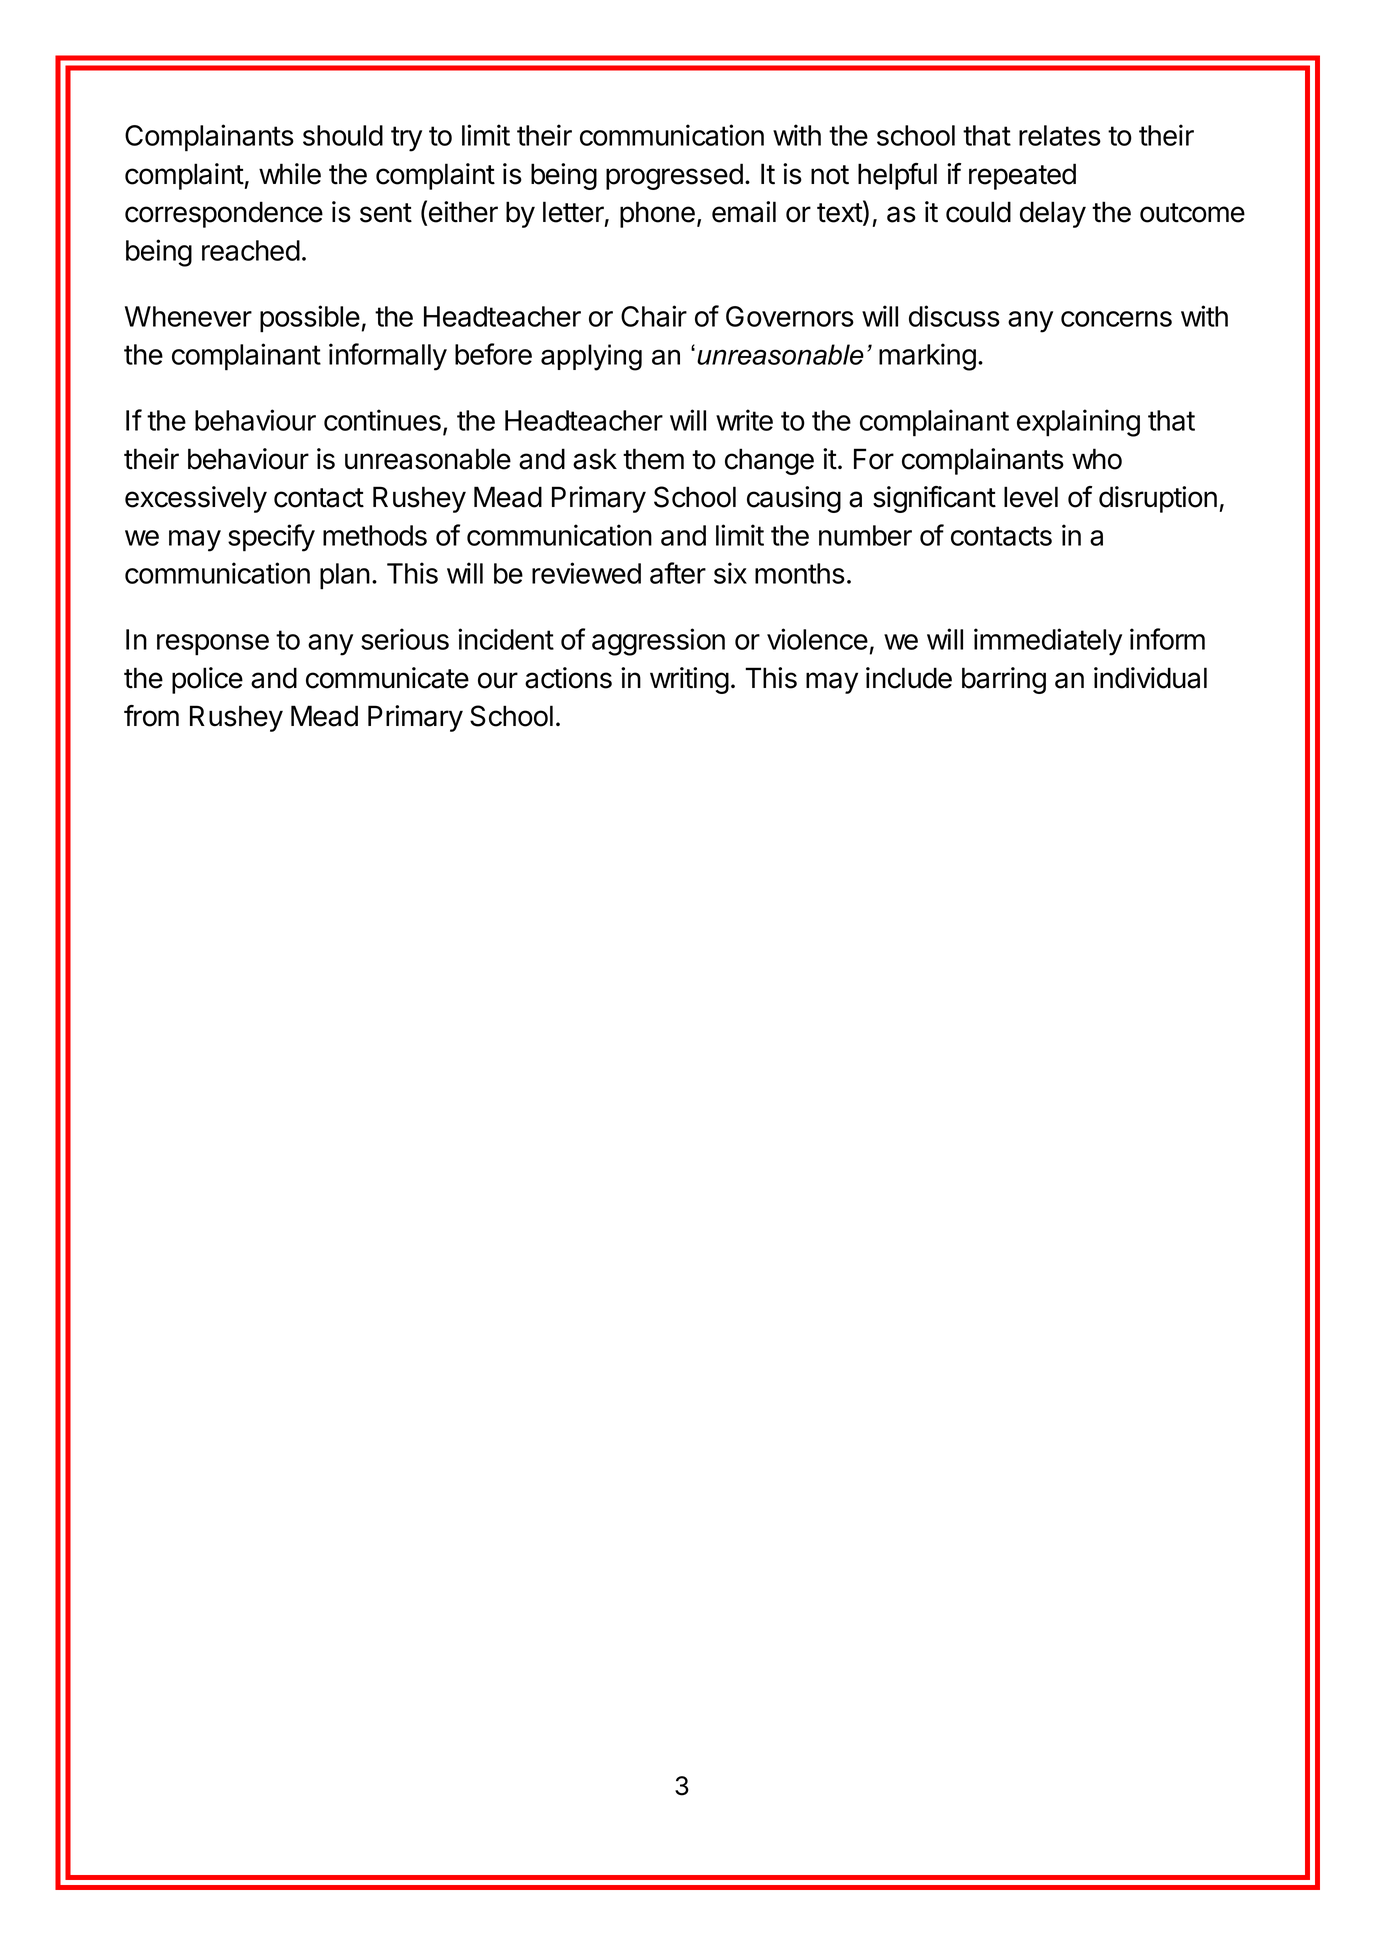 The width and height of the screenshot is (1375, 1945). I want to click on relates, so click(1060, 135).
